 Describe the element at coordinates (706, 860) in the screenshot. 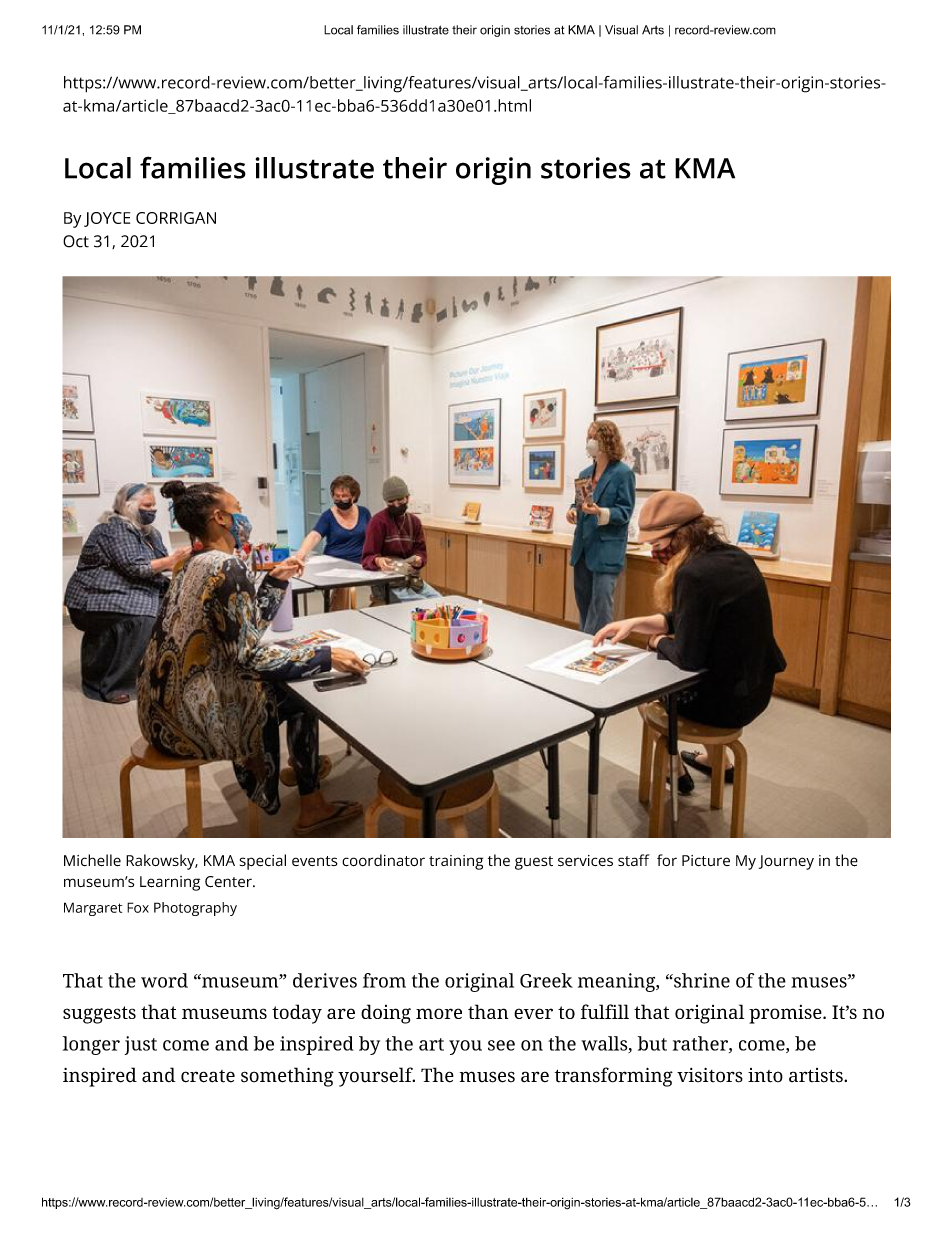

I see `Picture` at that location.
